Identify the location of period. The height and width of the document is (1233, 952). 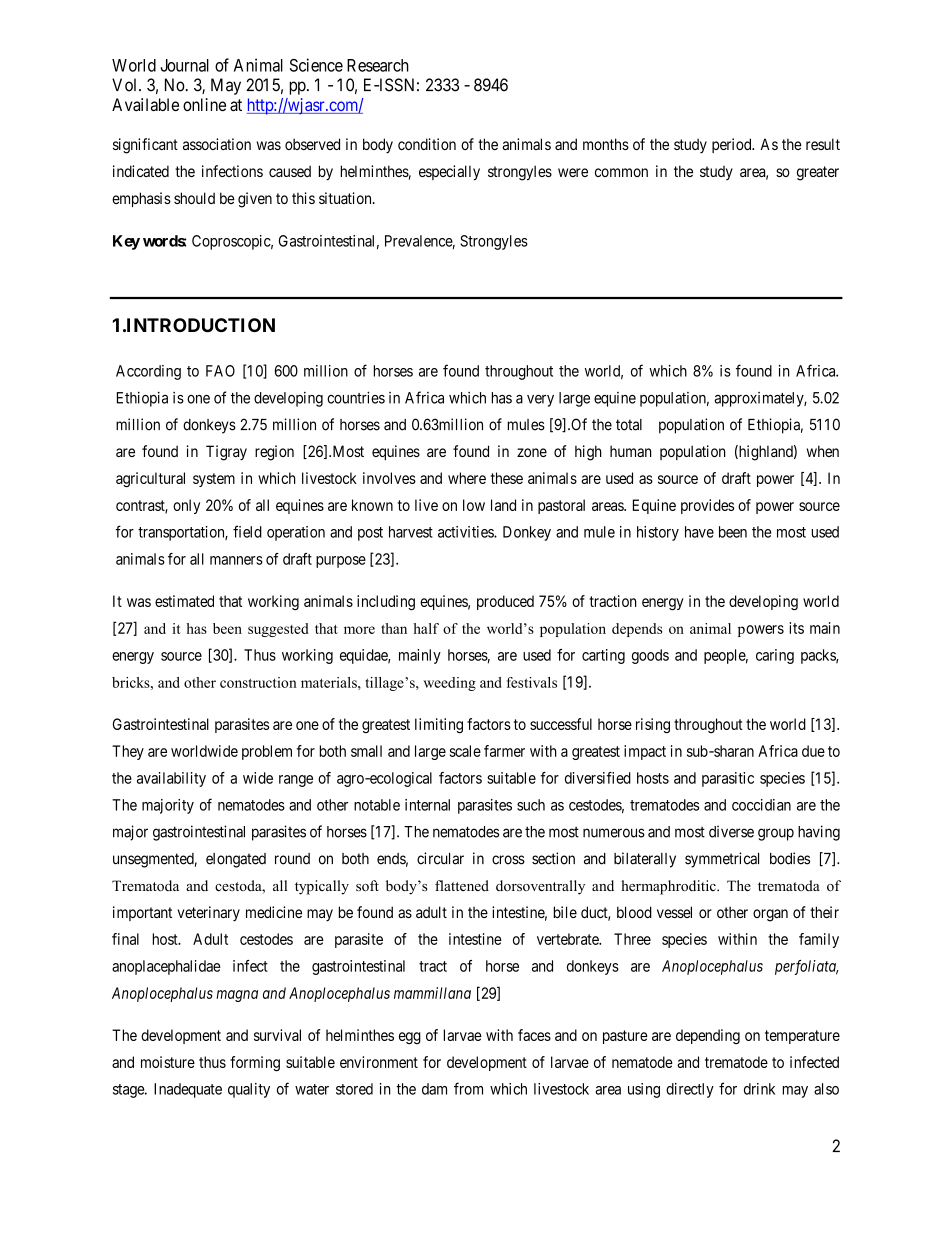
(733, 145).
